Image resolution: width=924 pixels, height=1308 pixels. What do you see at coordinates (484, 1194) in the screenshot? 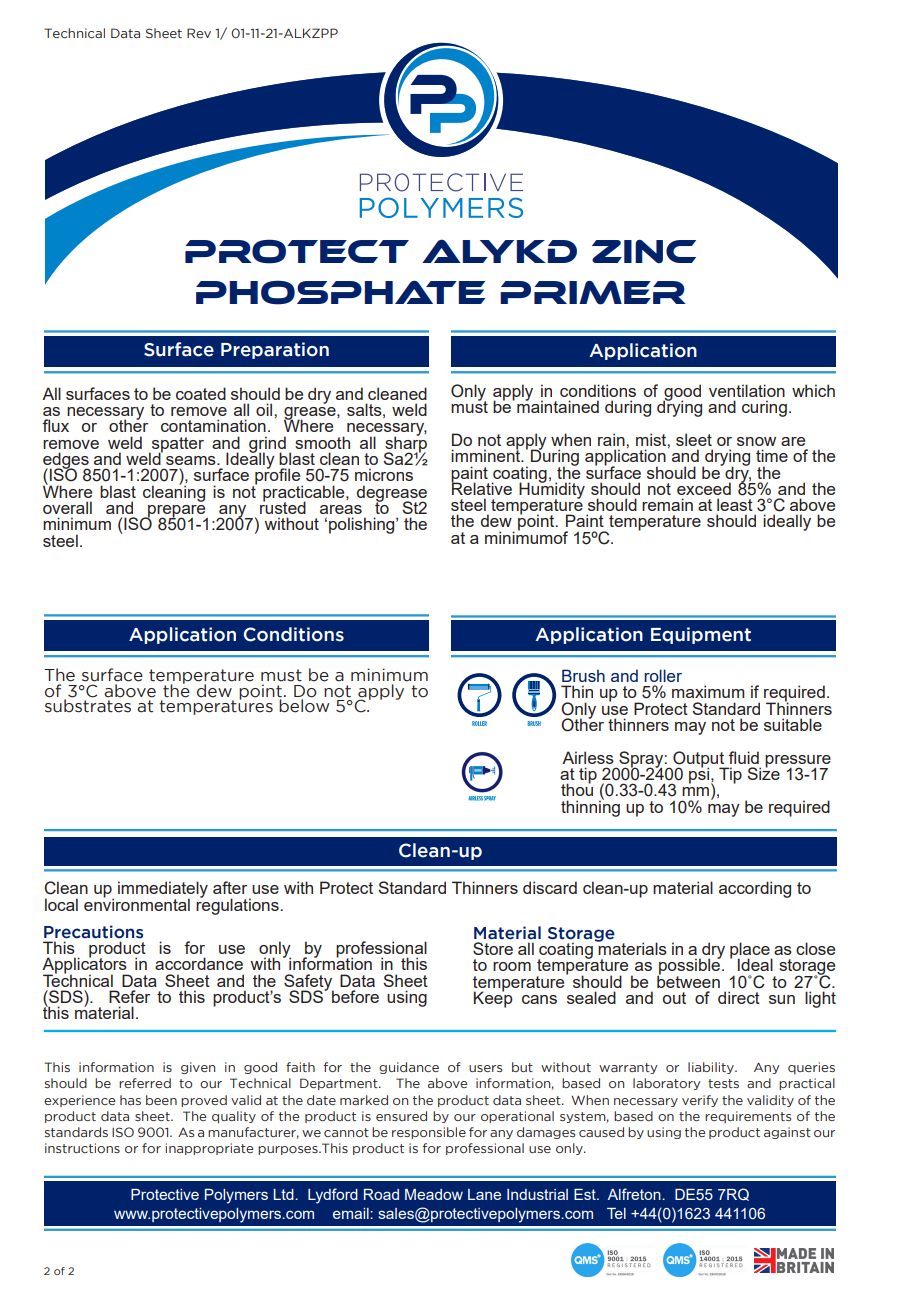
I see `Lane` at bounding box center [484, 1194].
